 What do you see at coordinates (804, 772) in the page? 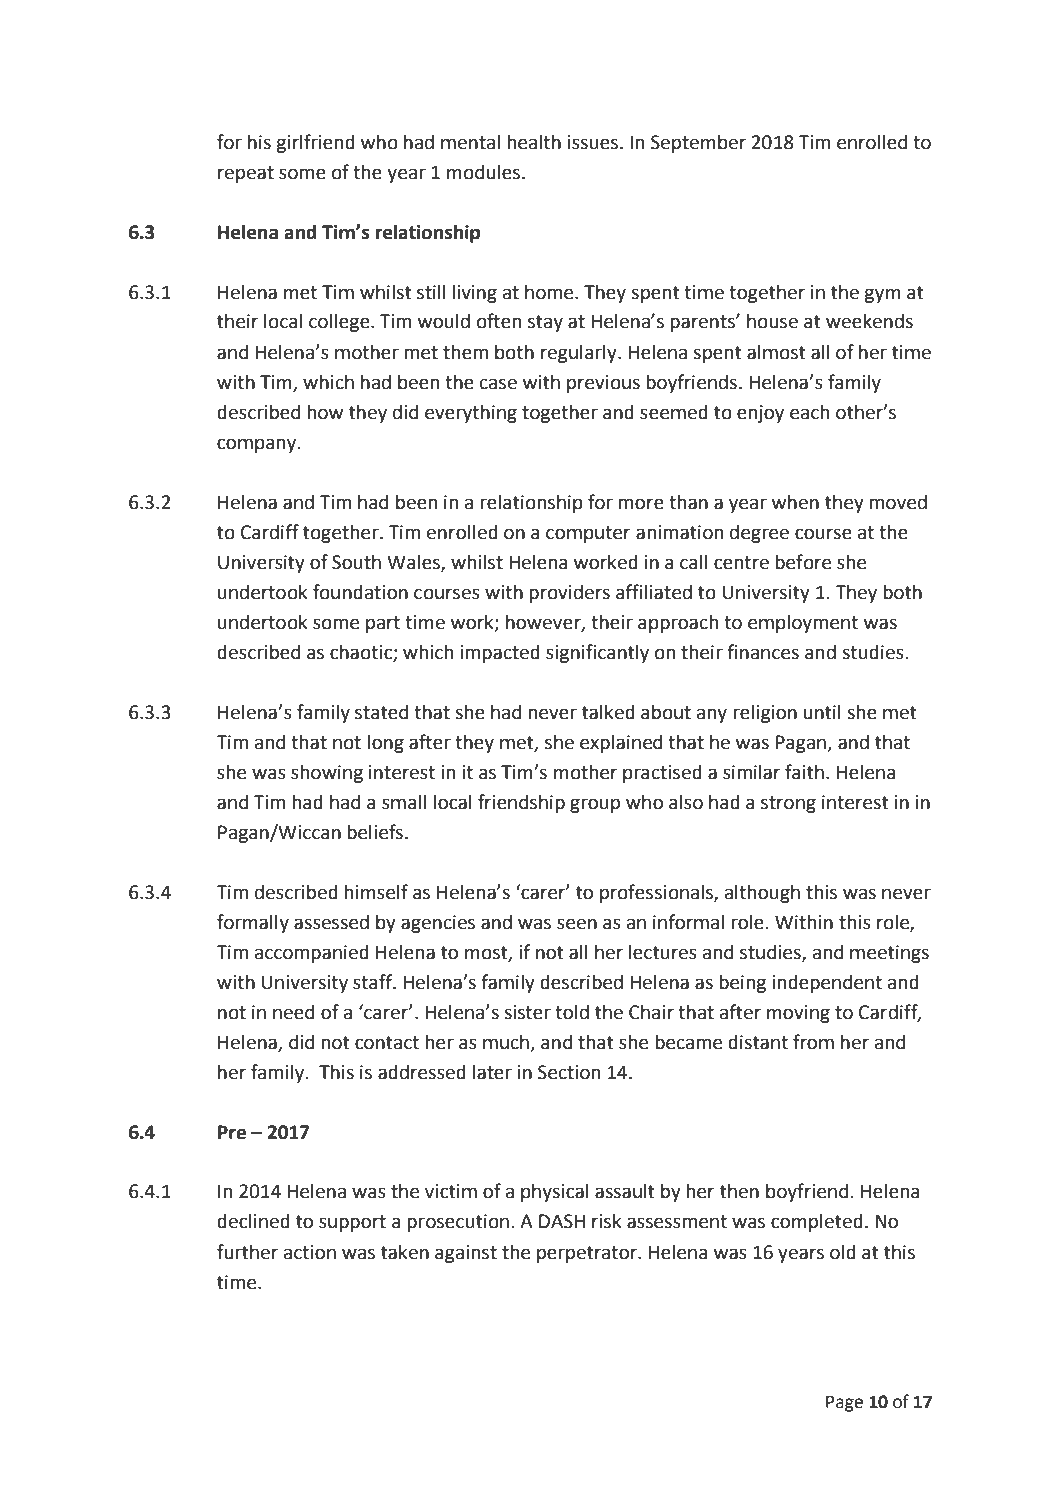
I see `faith` at bounding box center [804, 772].
